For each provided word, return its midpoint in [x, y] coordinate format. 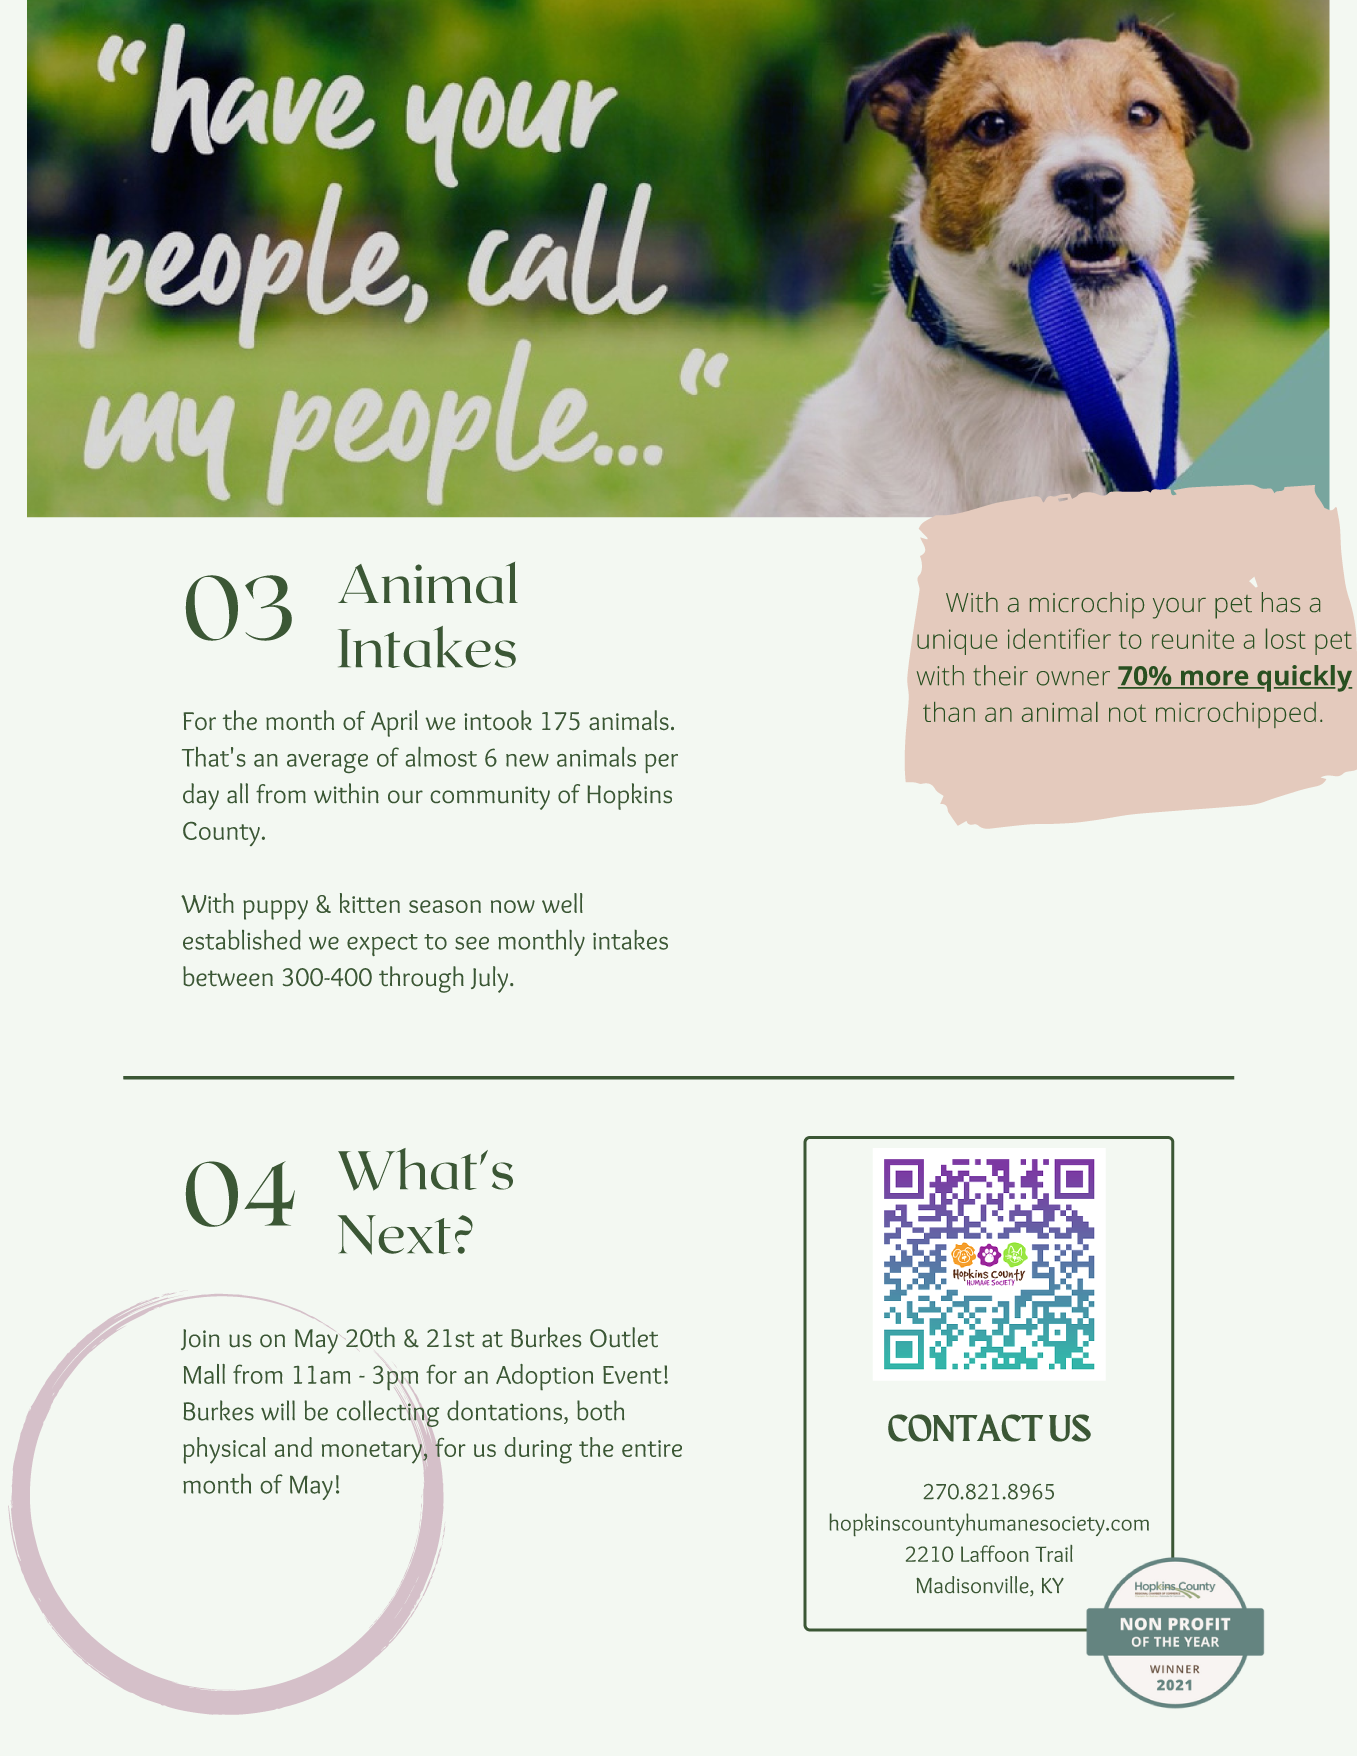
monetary [373, 1452]
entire [652, 1448]
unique [957, 642]
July [491, 979]
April [394, 723]
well [562, 903]
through [421, 979]
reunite [1193, 639]
